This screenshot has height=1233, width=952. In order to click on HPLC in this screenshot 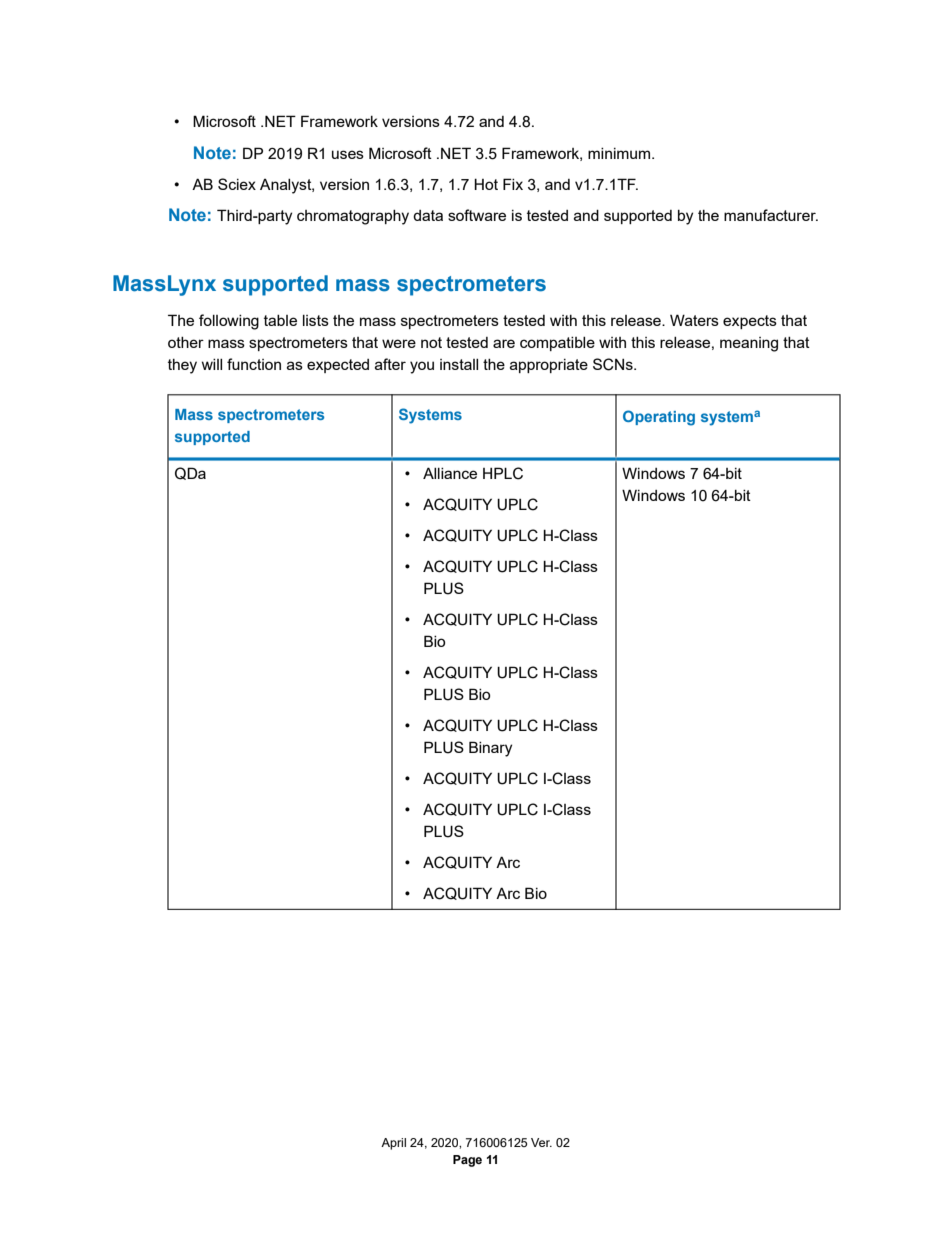, I will do `click(503, 473)`.
